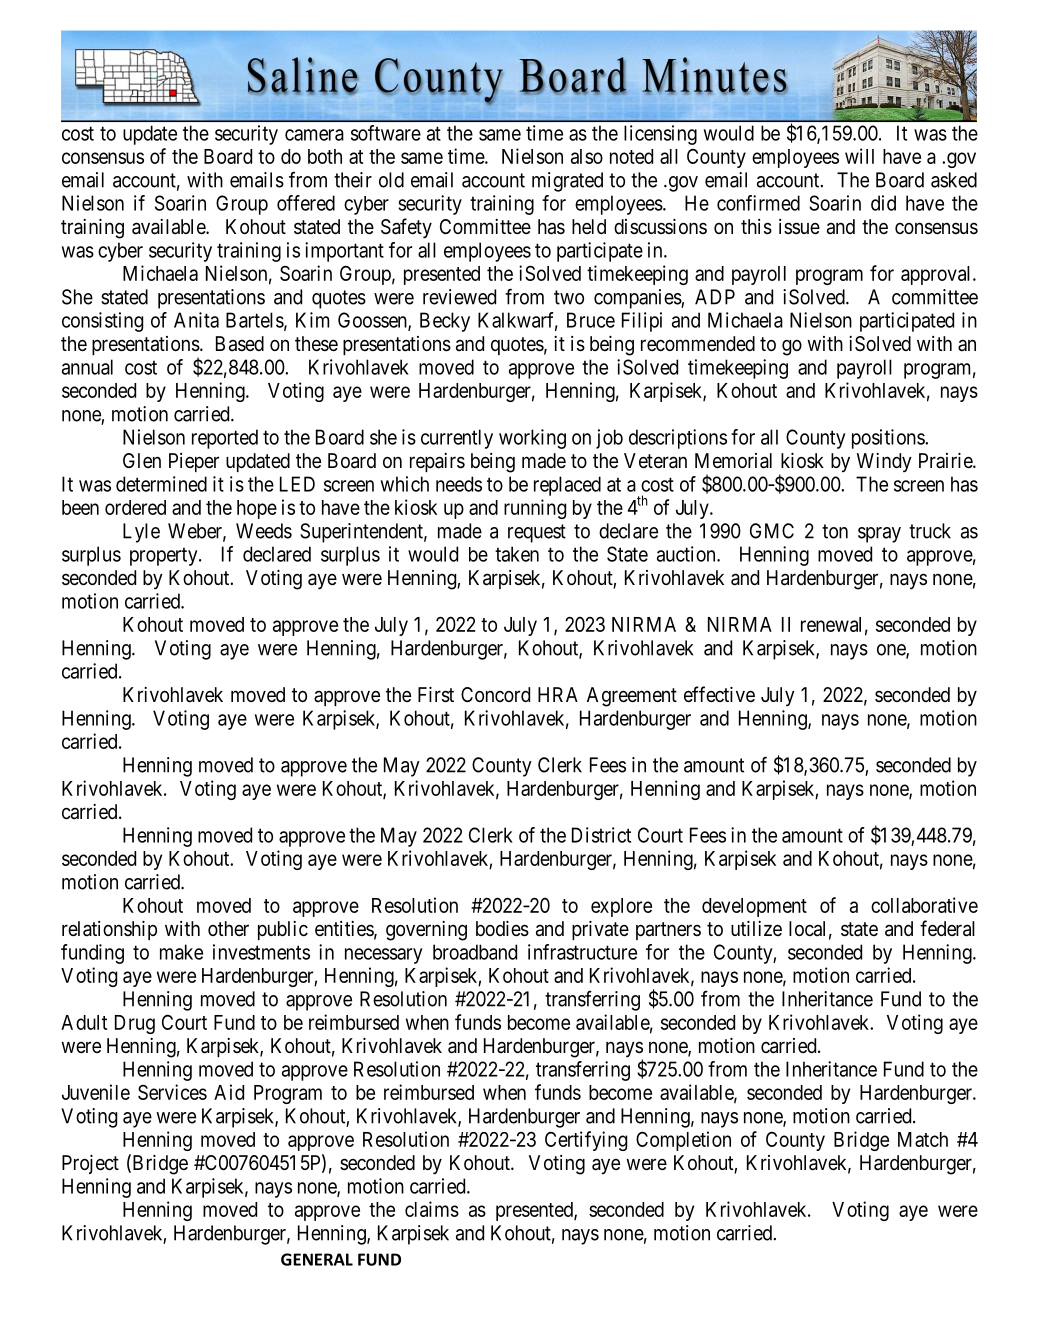 The height and width of the screenshot is (1343, 1038). What do you see at coordinates (719, 694) in the screenshot?
I see `effective` at bounding box center [719, 694].
